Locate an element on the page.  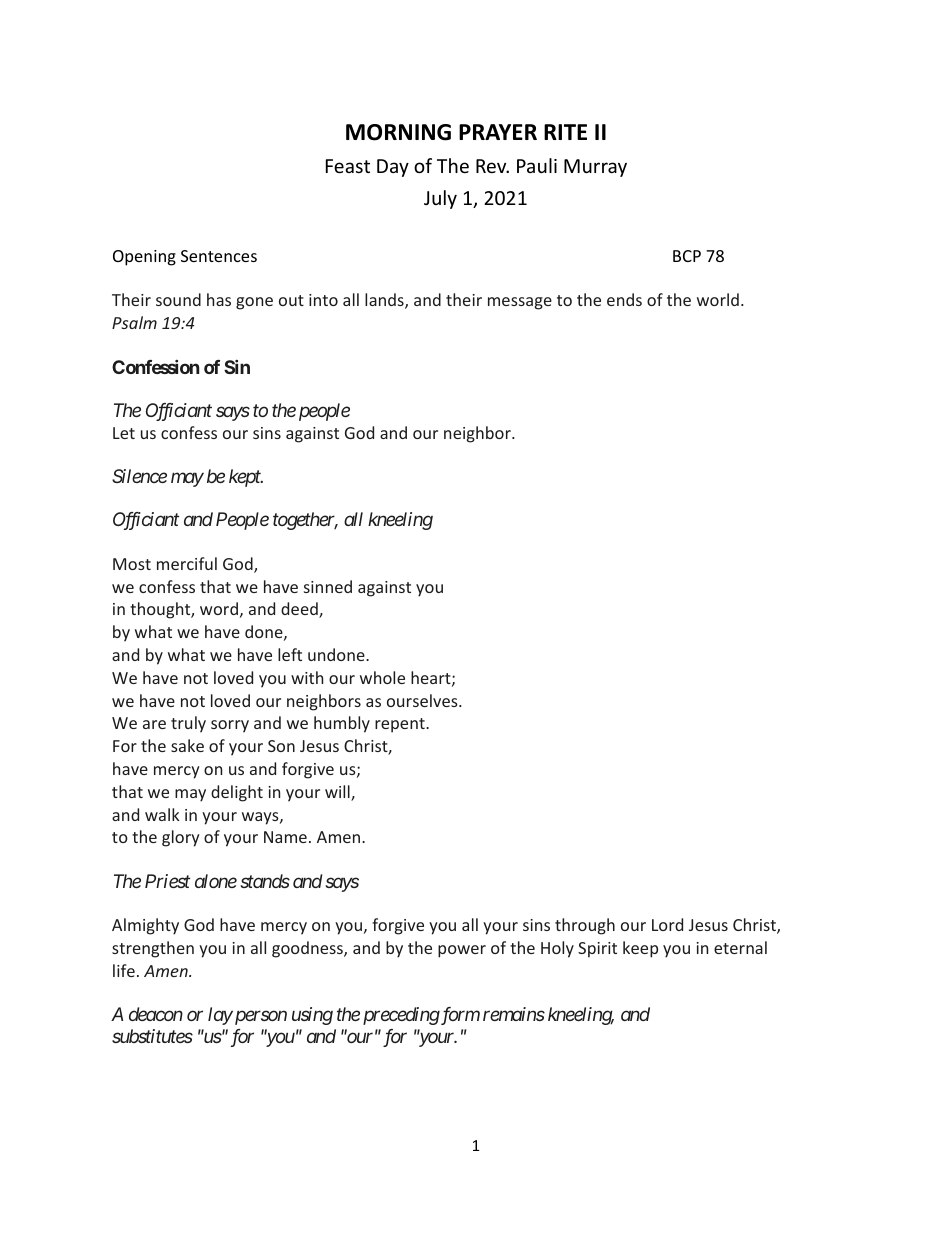
remains is located at coordinates (514, 1014).
